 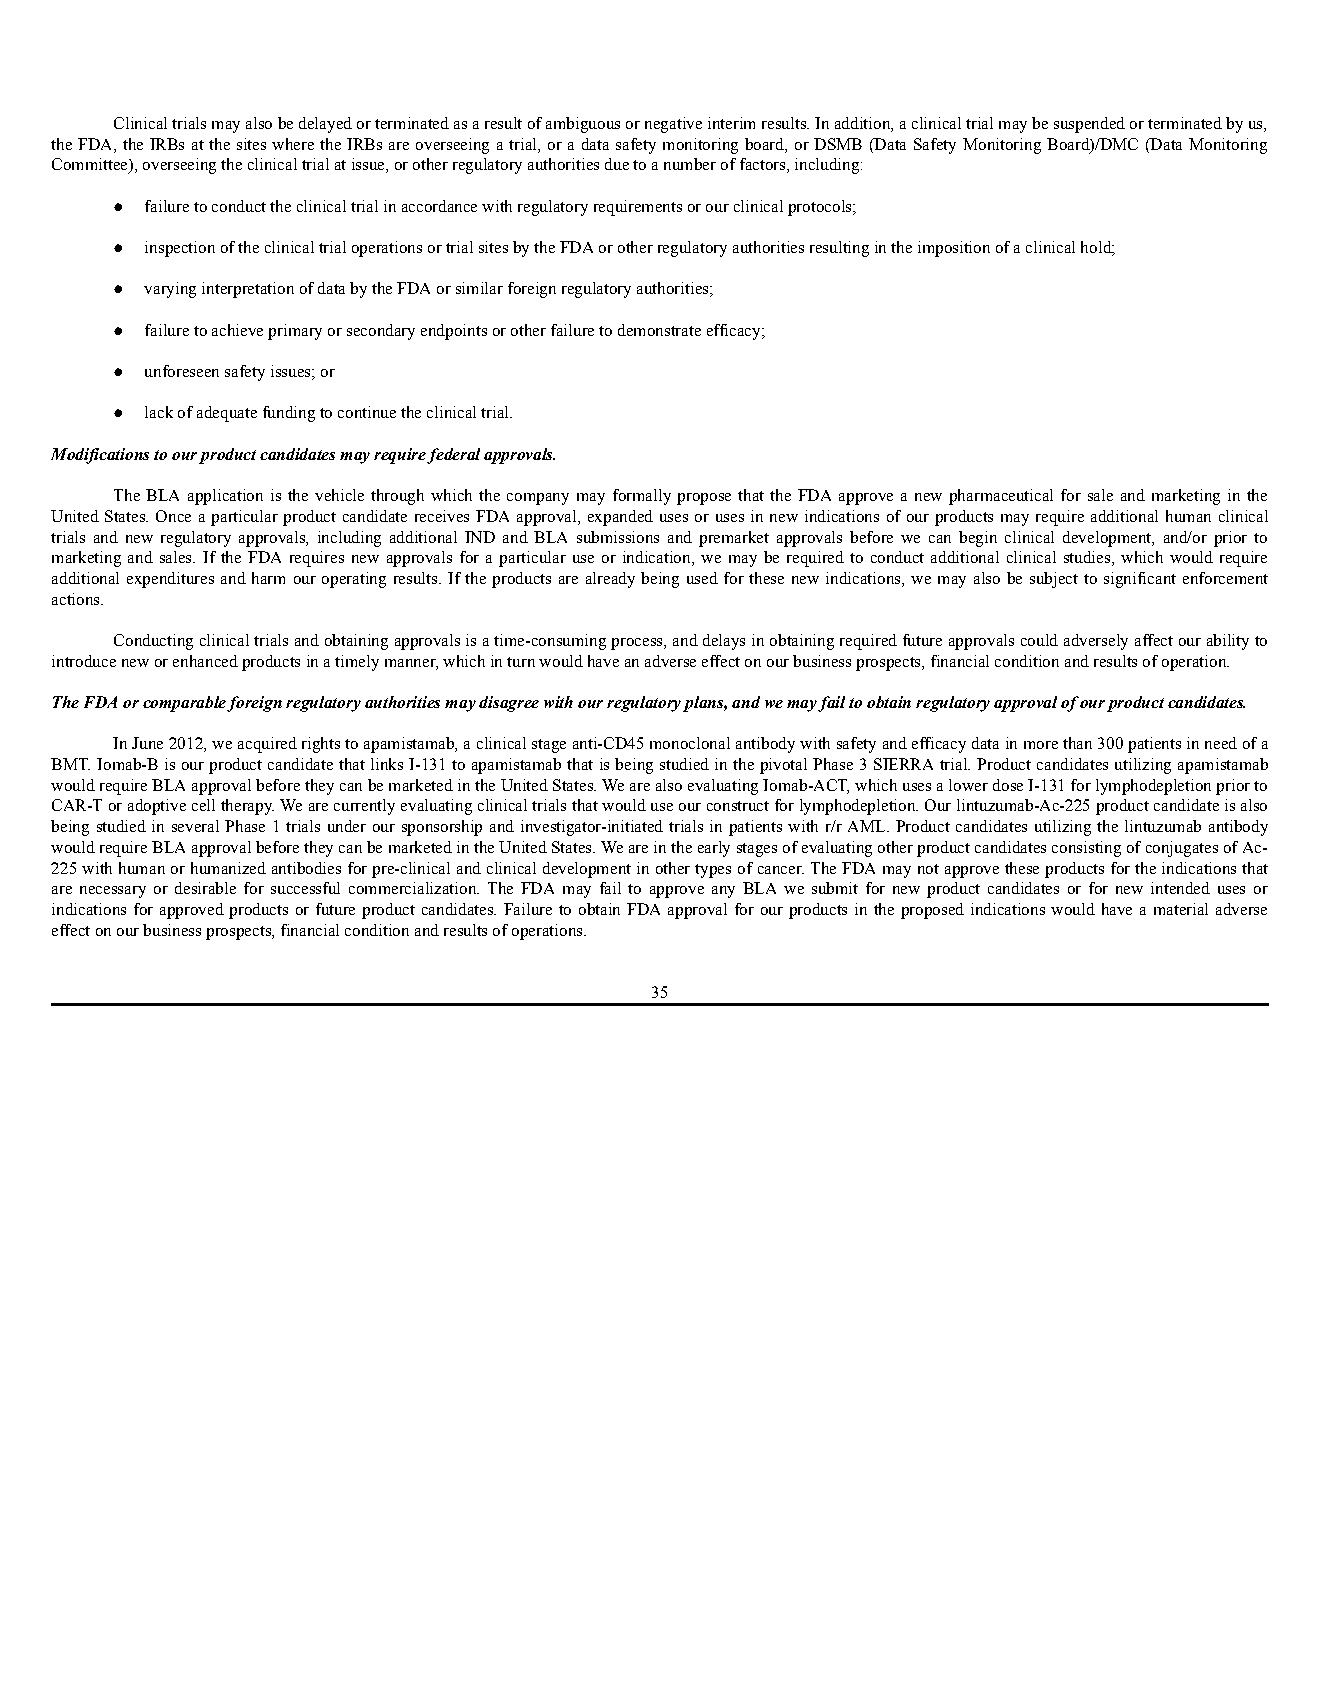 What do you see at coordinates (978, 539) in the image?
I see `begin` at bounding box center [978, 539].
